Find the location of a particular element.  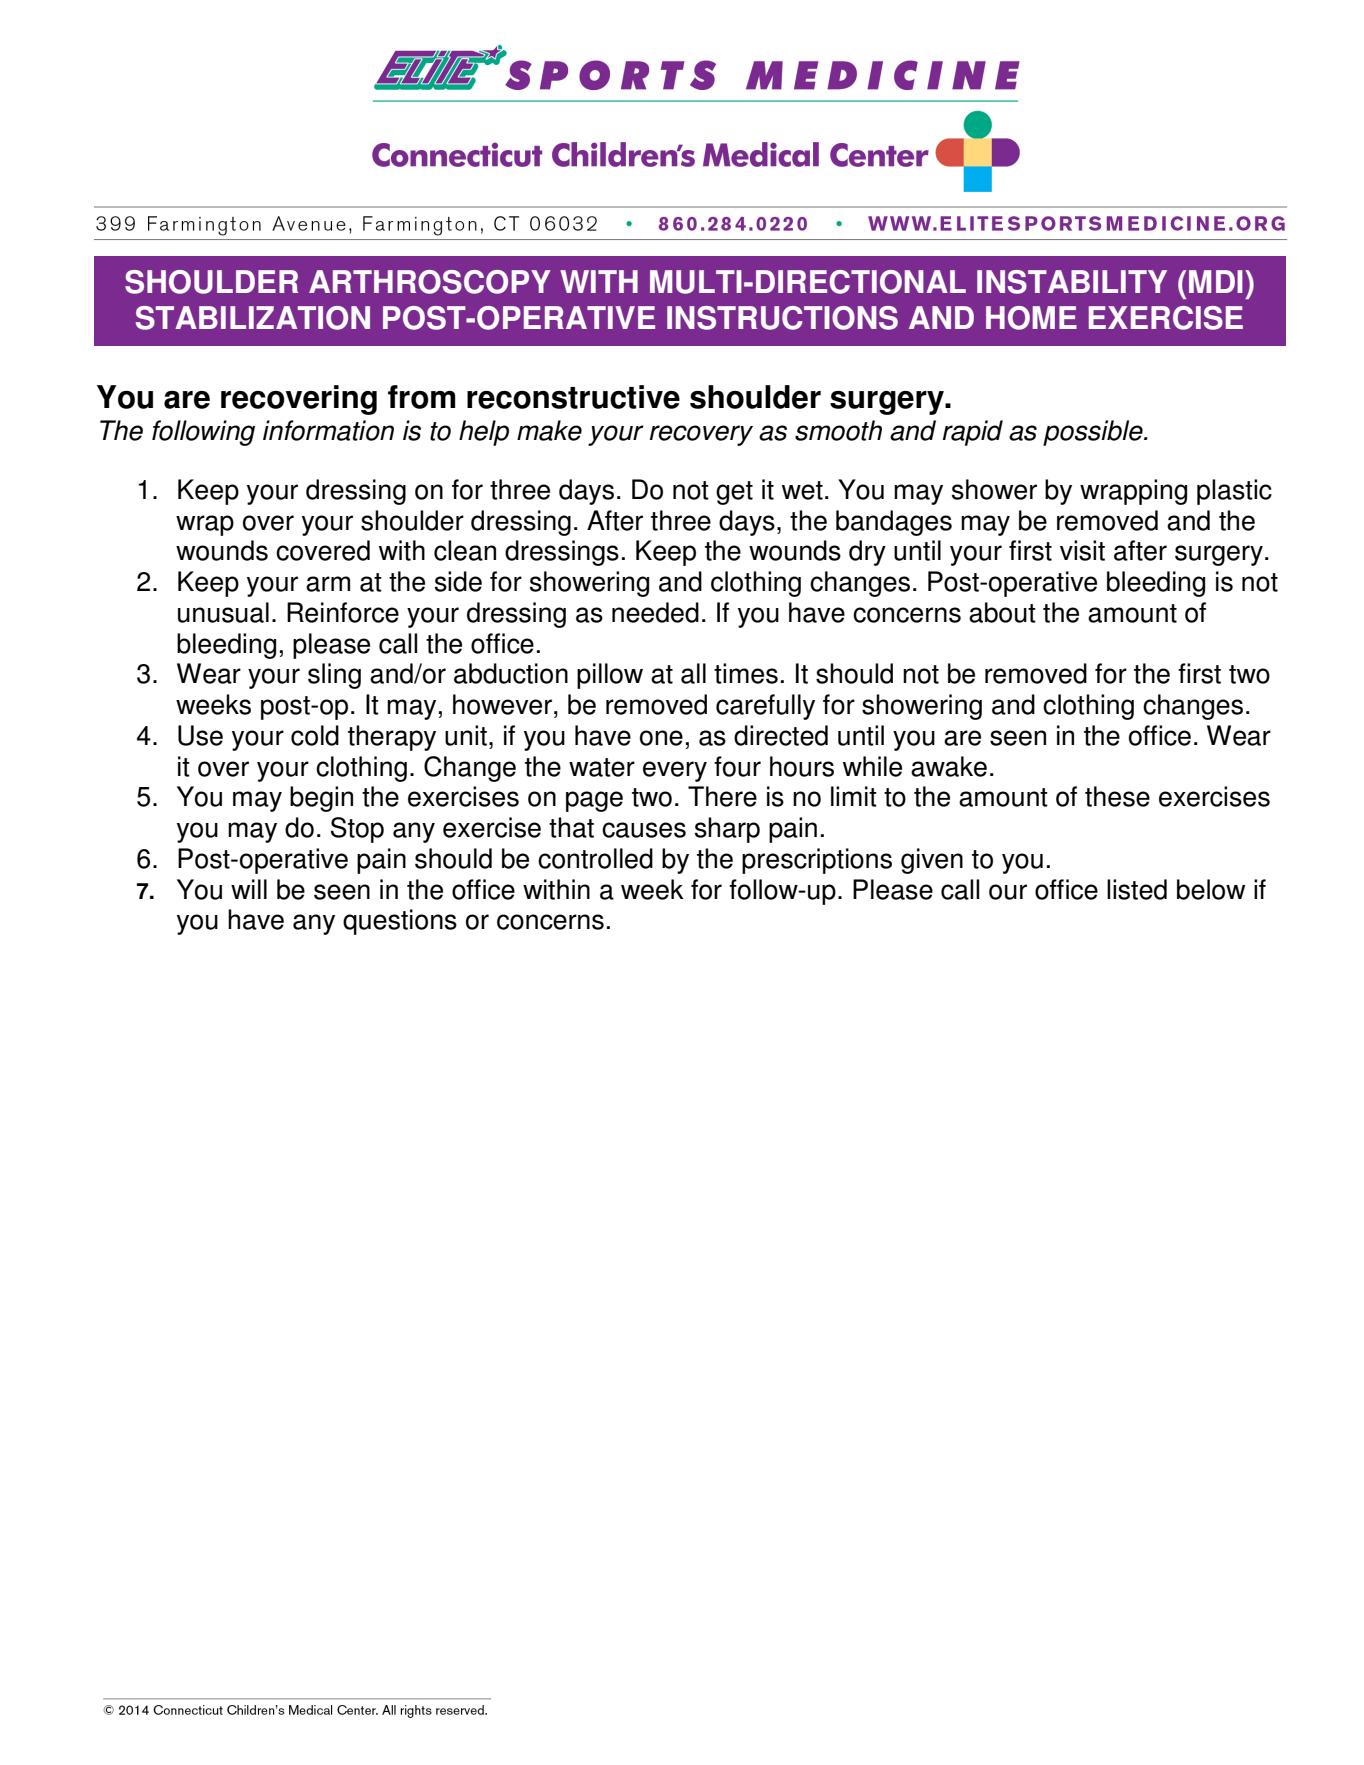

these is located at coordinates (1117, 796).
